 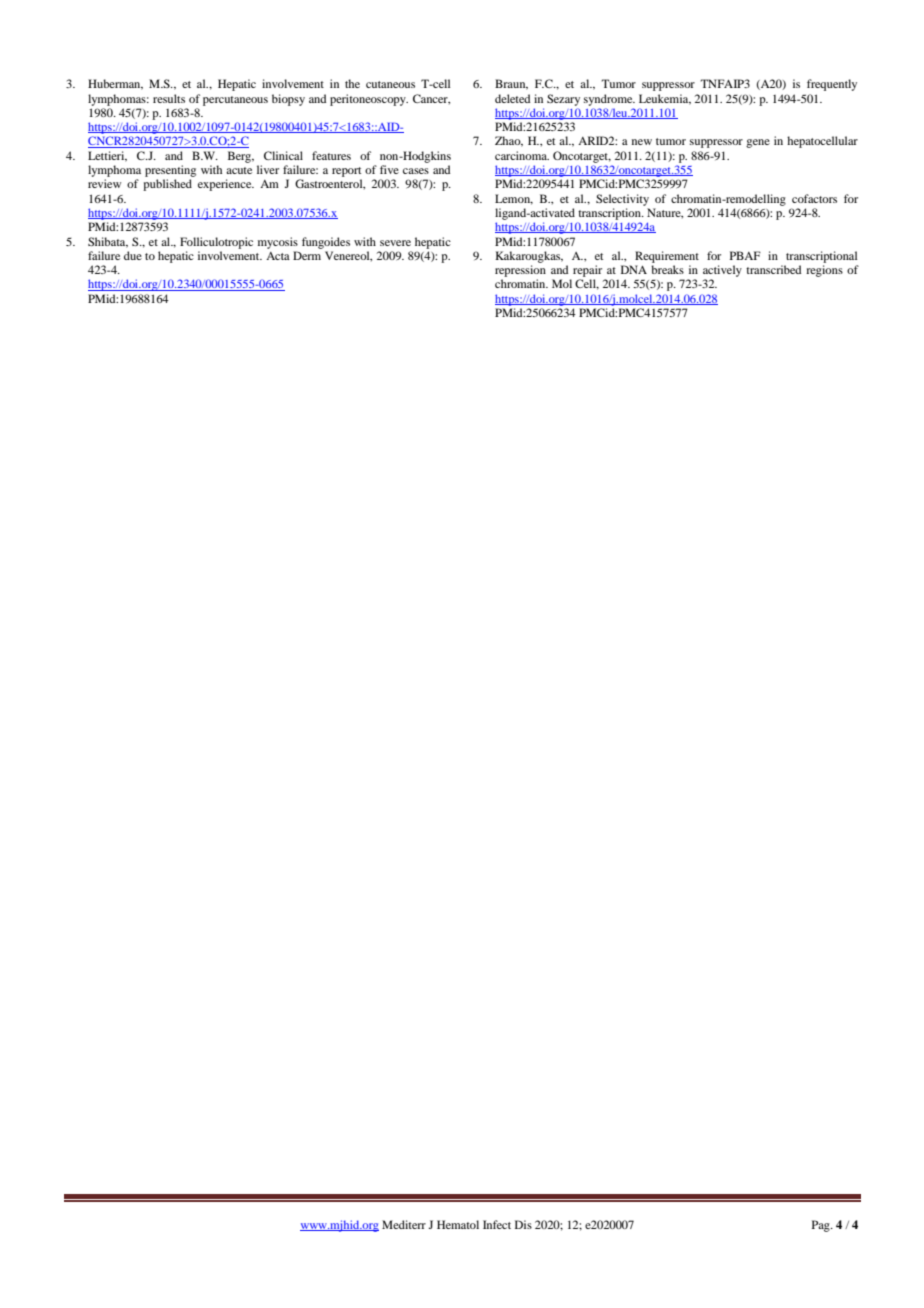 I want to click on Acta, so click(x=278, y=256).
